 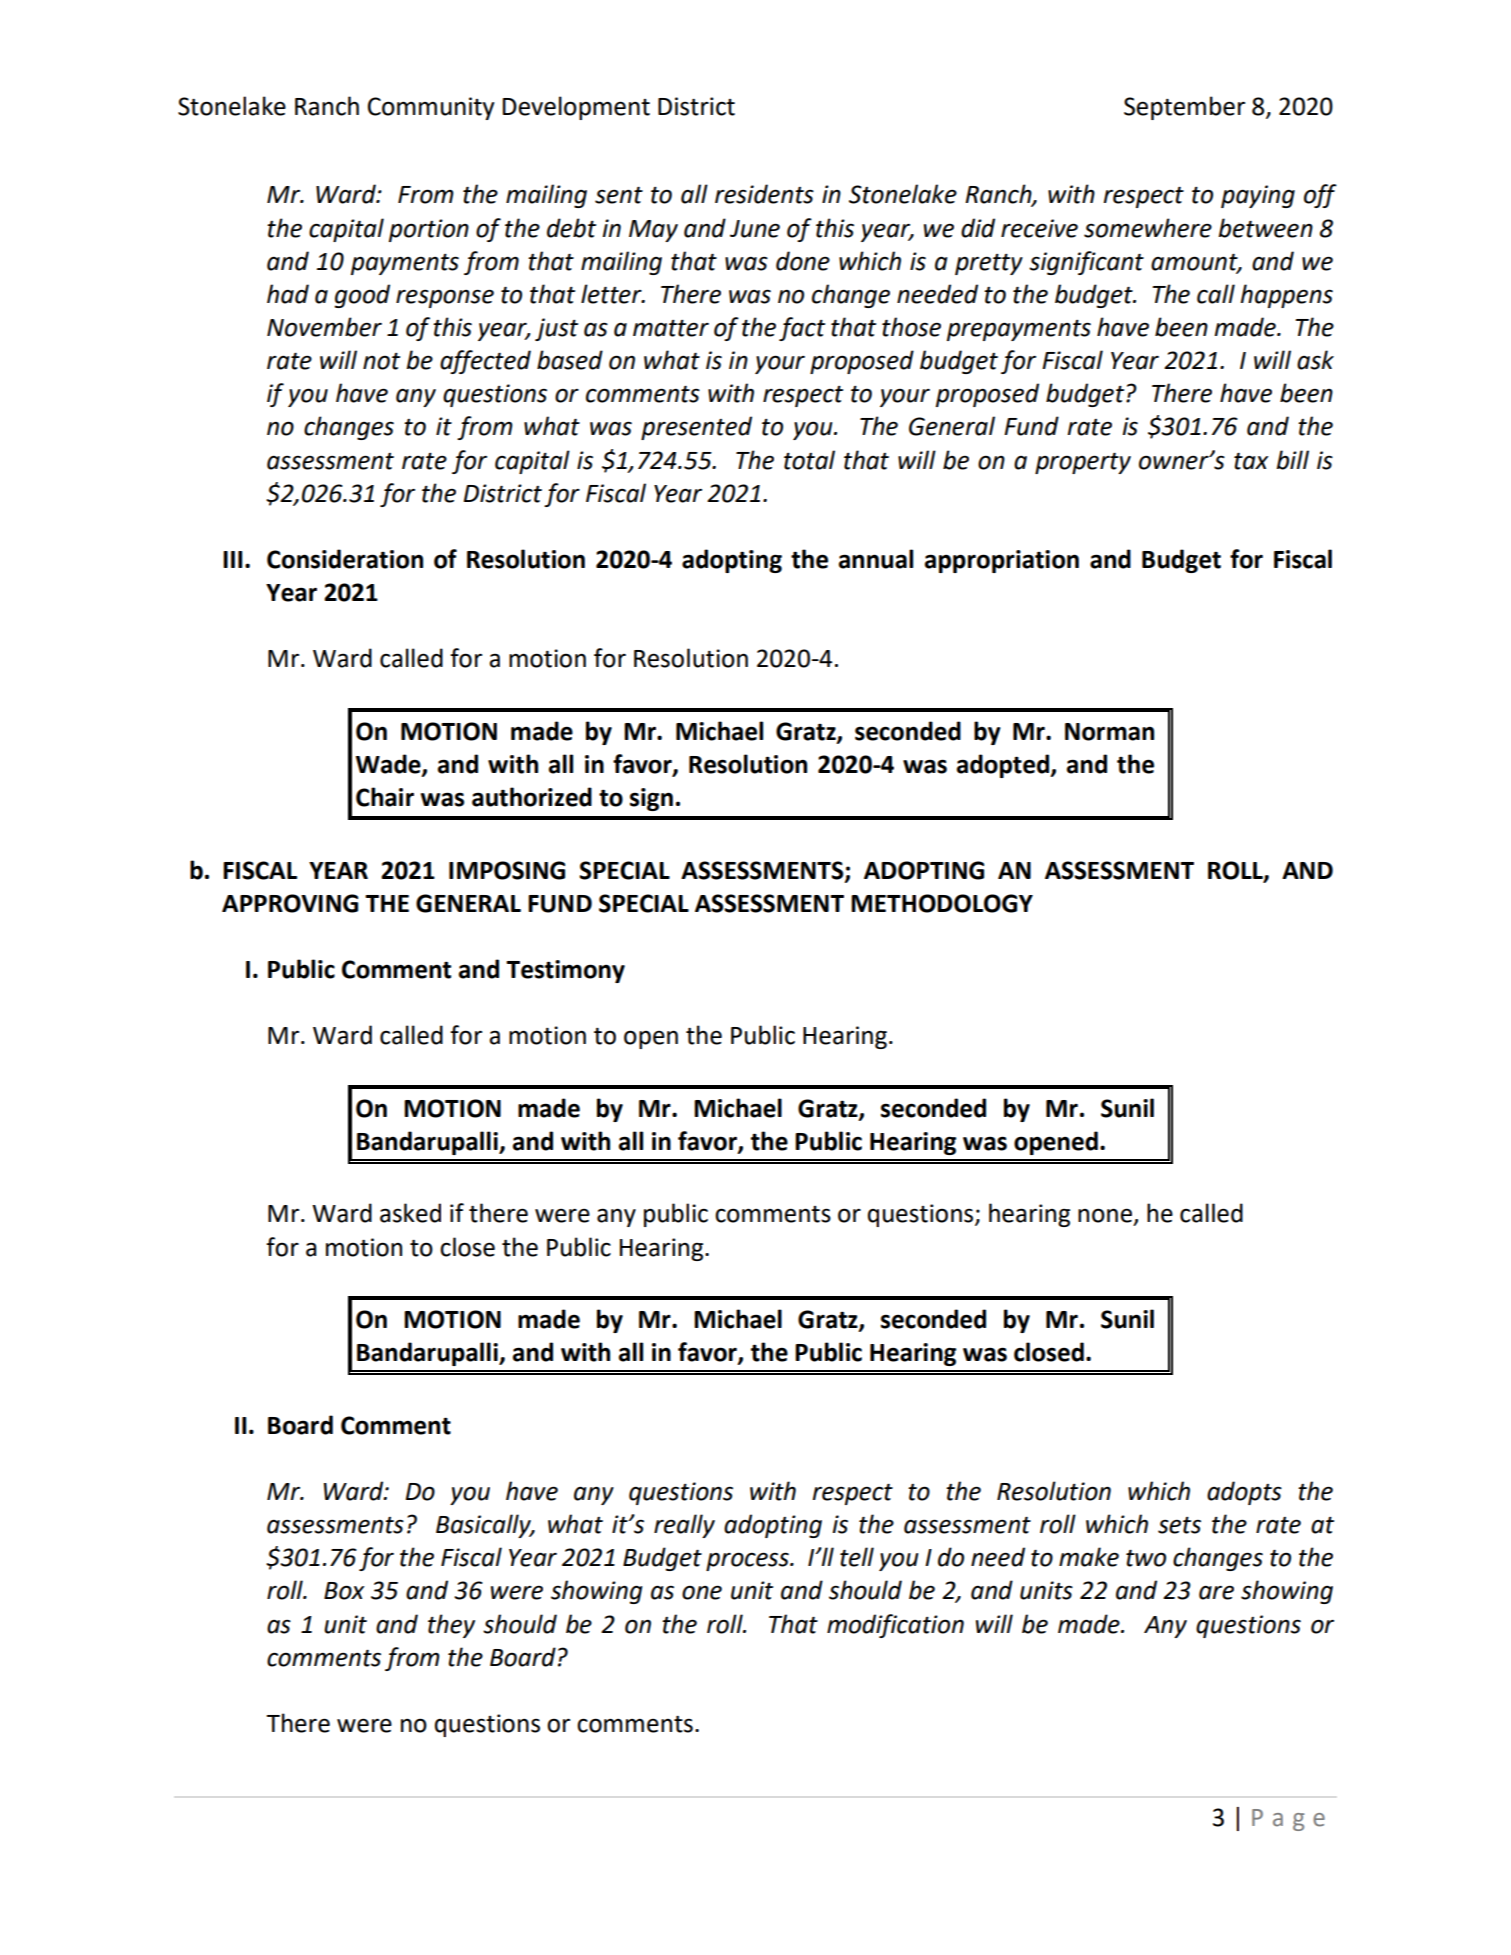 What do you see at coordinates (764, 194) in the image?
I see `residents` at bounding box center [764, 194].
